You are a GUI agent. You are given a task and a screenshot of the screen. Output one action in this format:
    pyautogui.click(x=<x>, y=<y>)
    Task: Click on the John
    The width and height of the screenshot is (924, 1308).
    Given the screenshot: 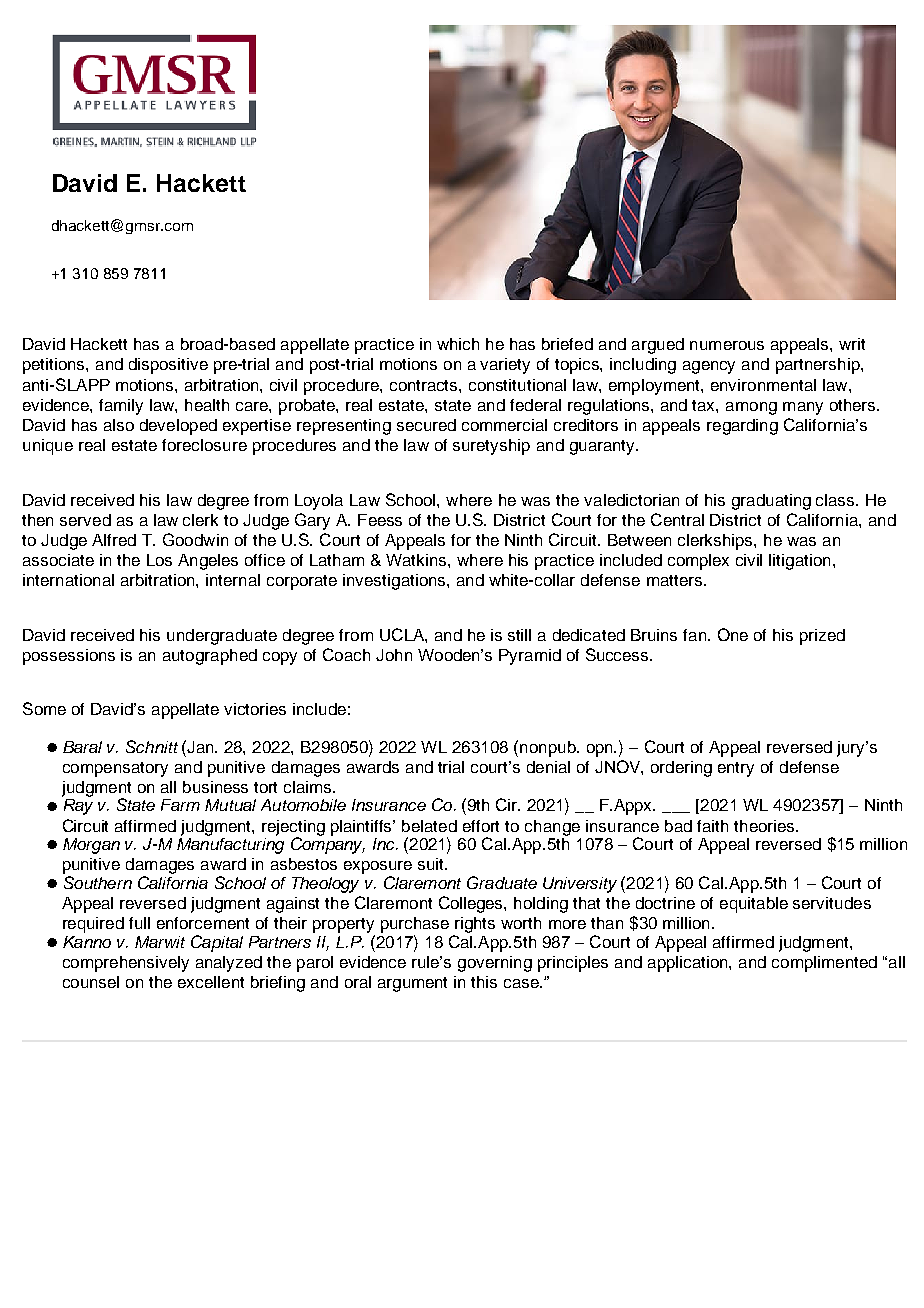 What is the action you would take?
    pyautogui.click(x=394, y=655)
